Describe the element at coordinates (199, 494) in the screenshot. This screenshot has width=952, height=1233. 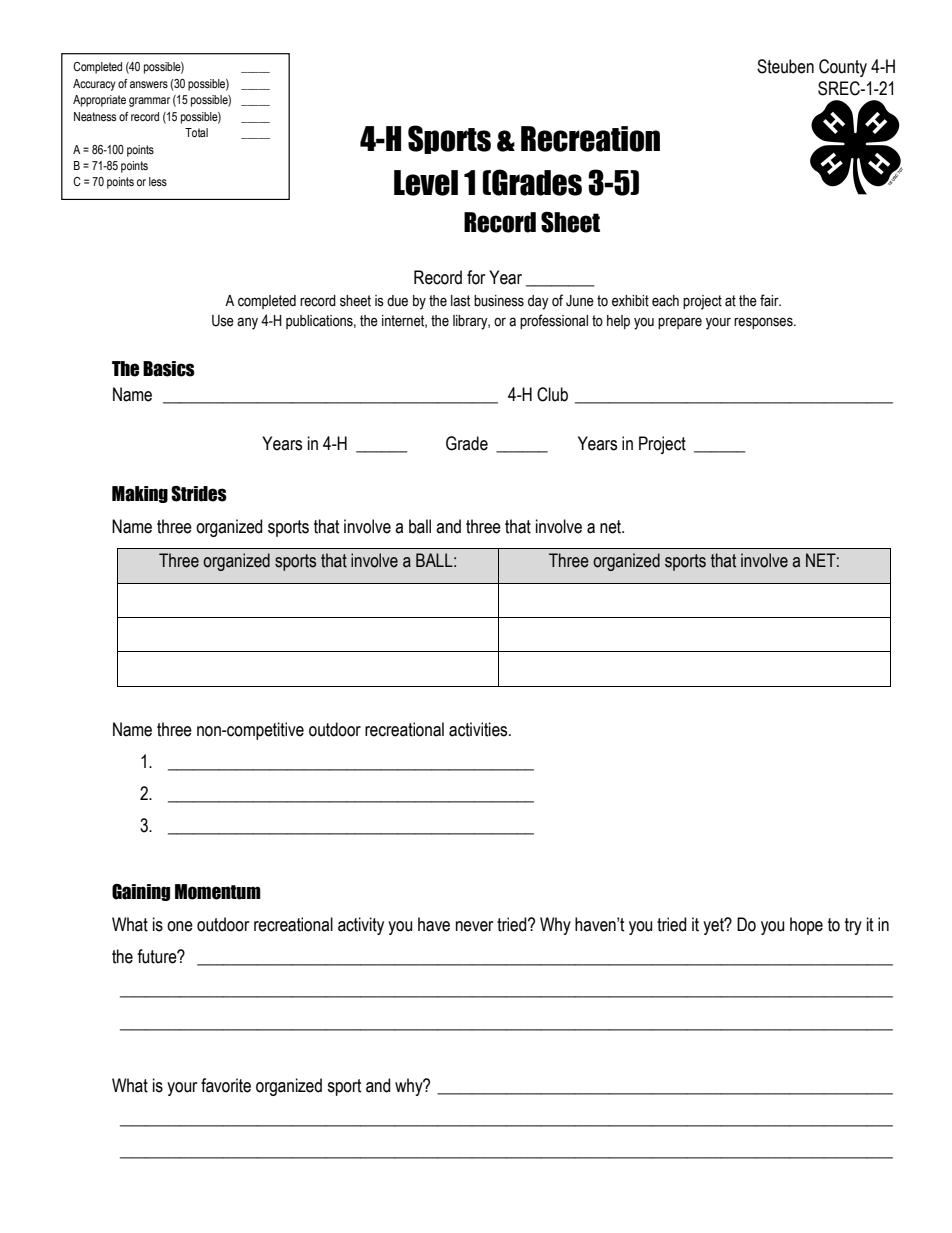
I see `Strides` at that location.
